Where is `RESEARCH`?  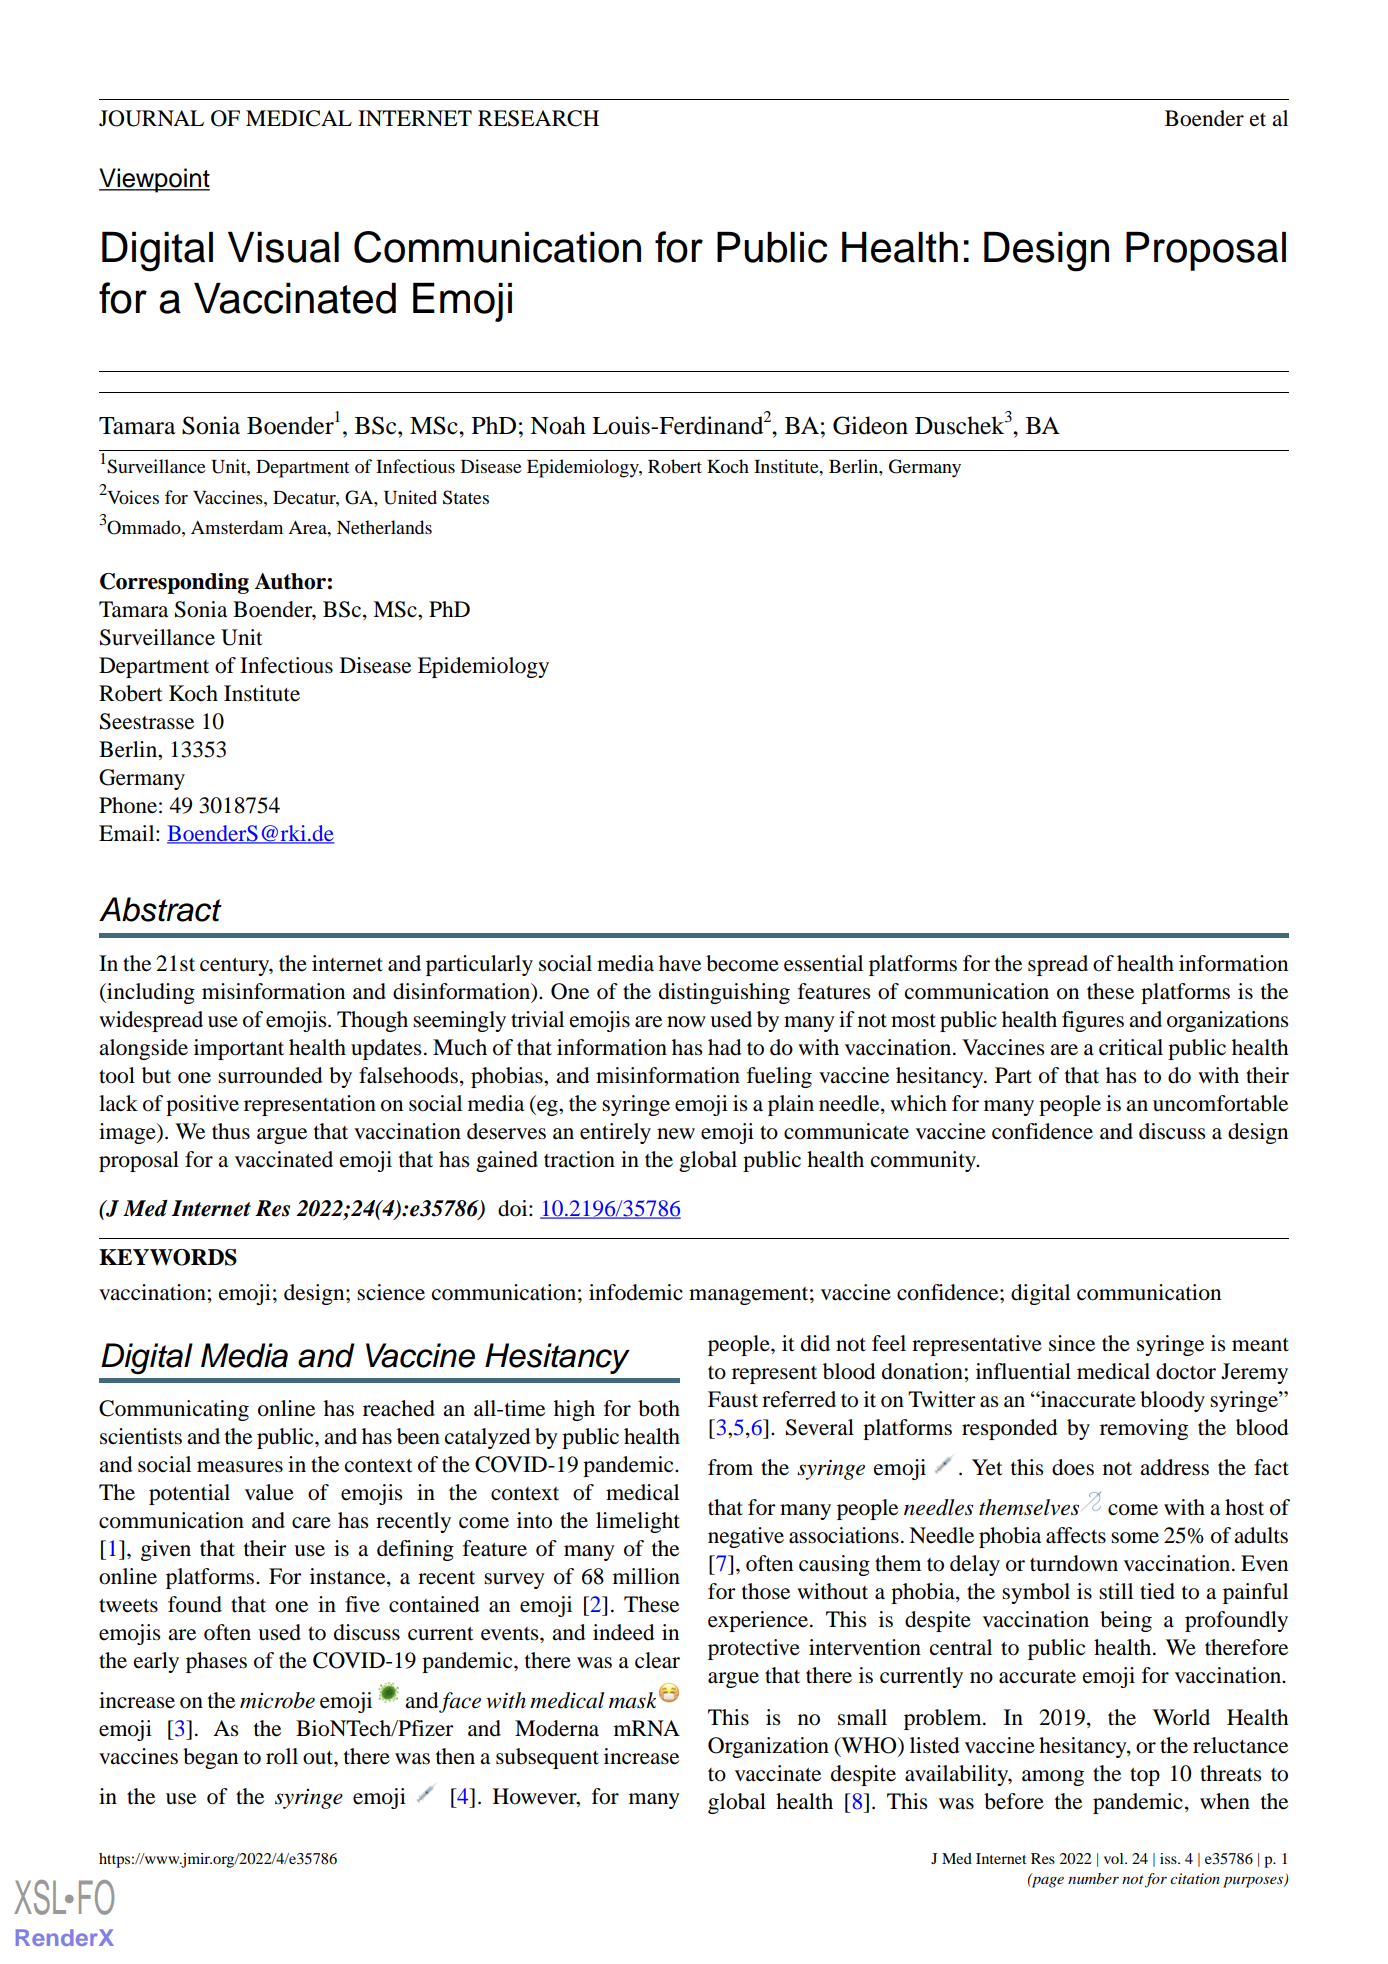 RESEARCH is located at coordinates (538, 118).
